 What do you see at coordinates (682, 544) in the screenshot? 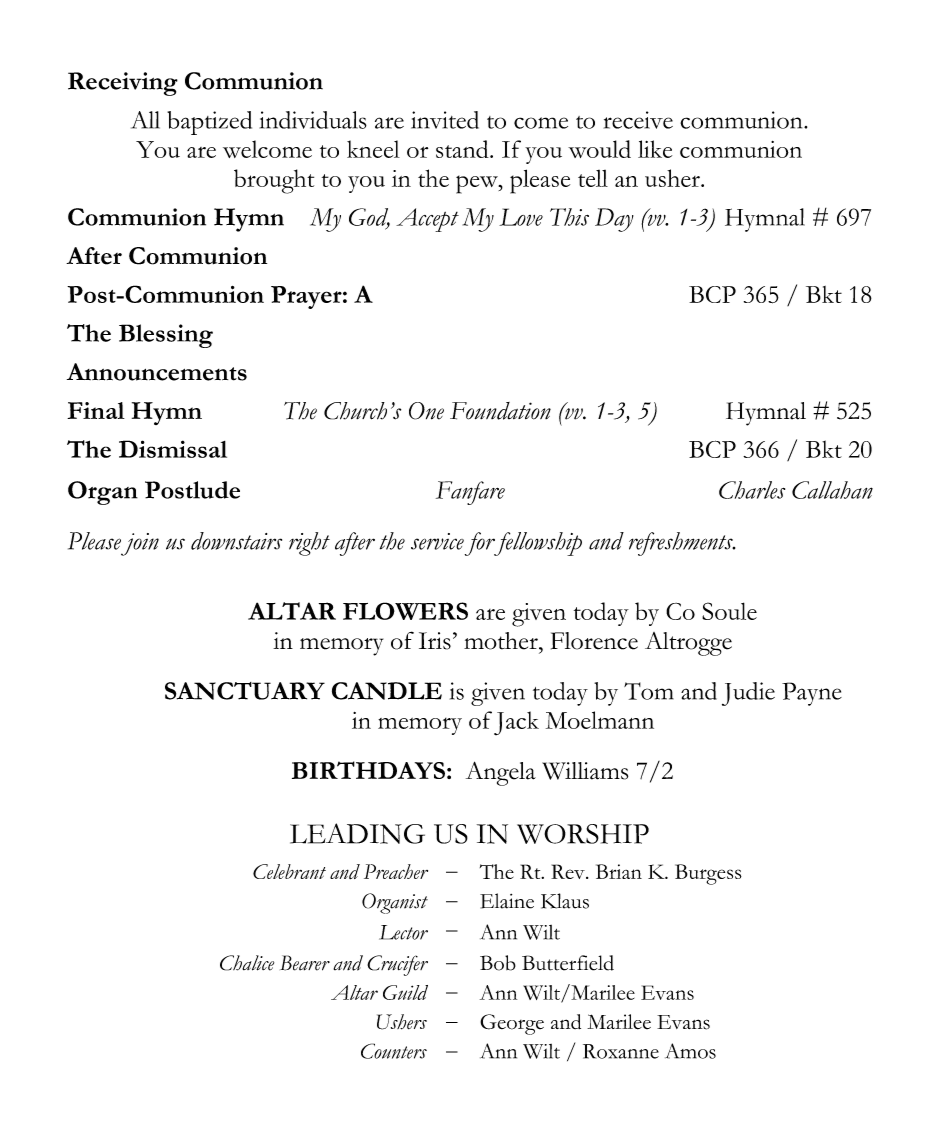
I see `refreshments` at bounding box center [682, 544].
